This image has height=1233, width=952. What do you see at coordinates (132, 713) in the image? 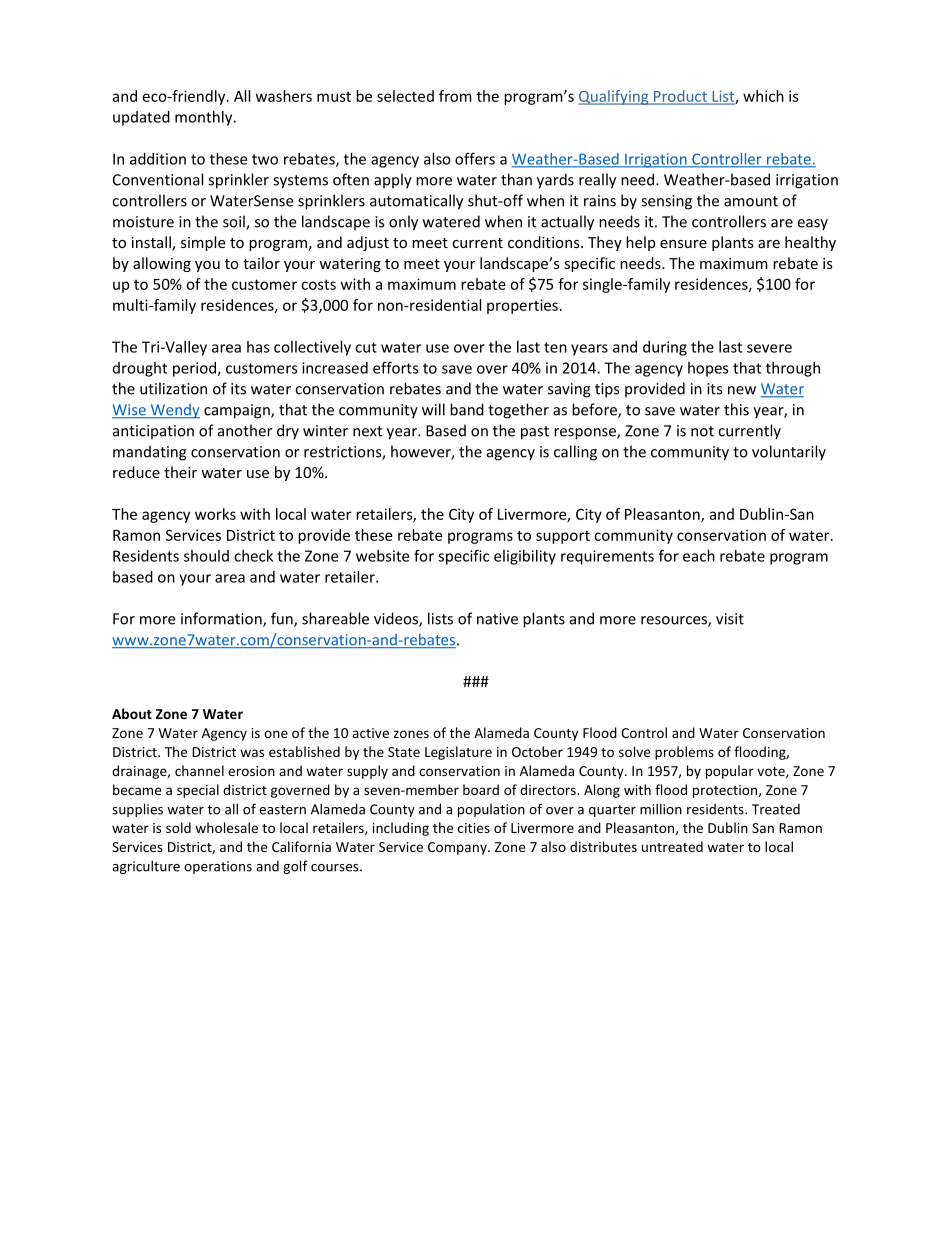
I see `About` at bounding box center [132, 713].
